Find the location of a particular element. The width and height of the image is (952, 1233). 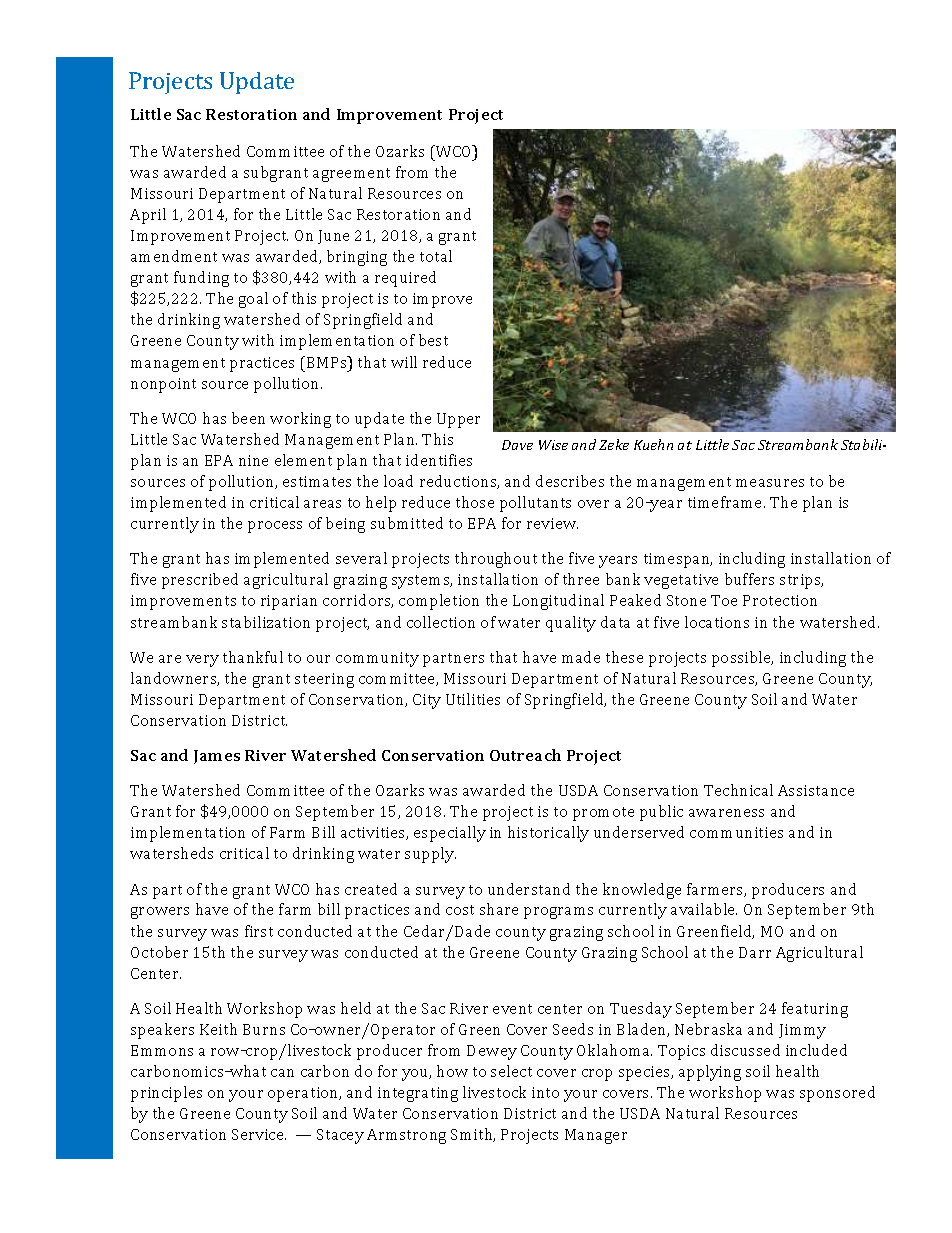

thankful is located at coordinates (253, 657).
